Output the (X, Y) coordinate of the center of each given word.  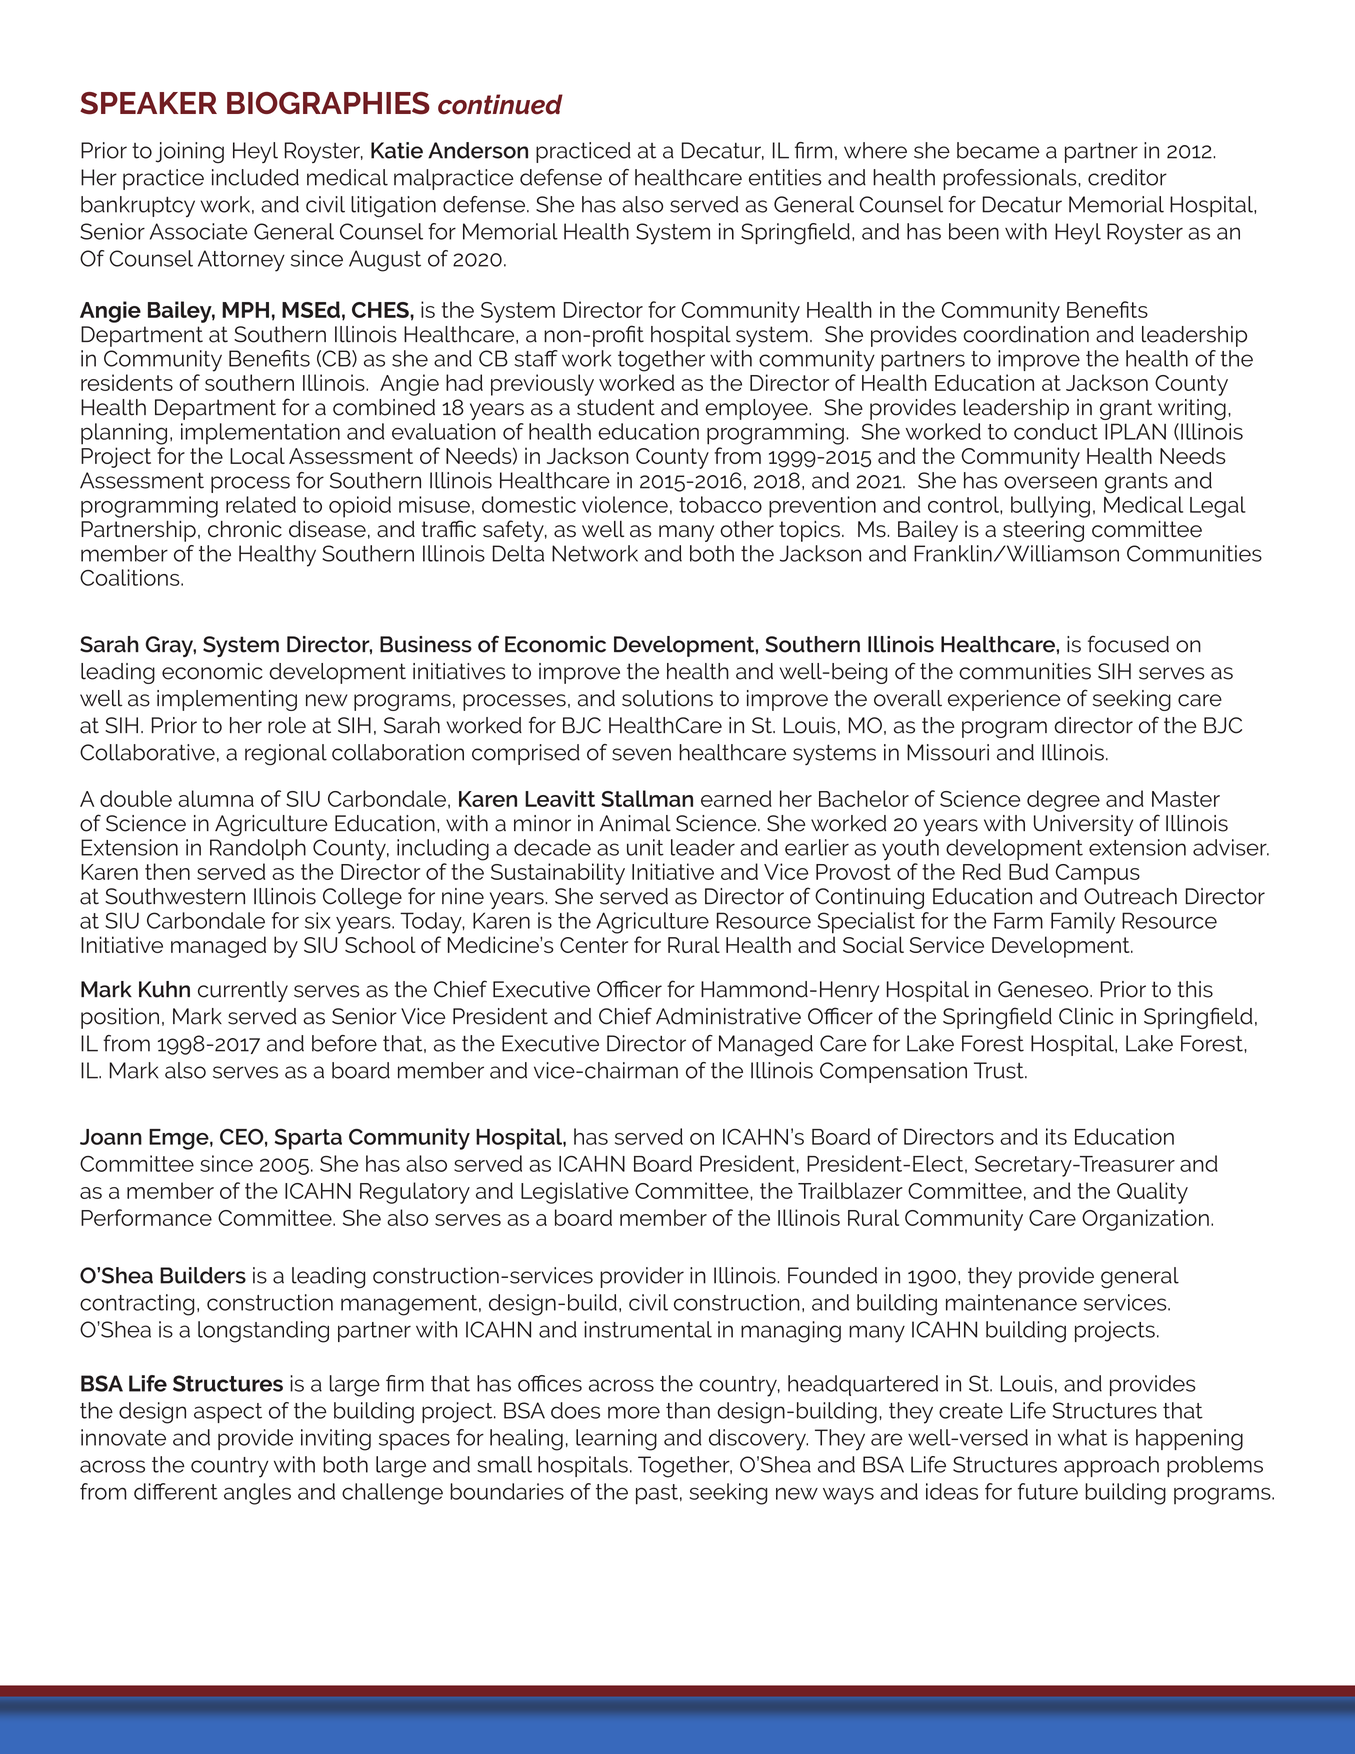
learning (616, 1440)
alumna (216, 798)
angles (257, 1494)
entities (785, 177)
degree (1063, 801)
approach (1111, 1466)
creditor (1127, 177)
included (255, 177)
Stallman (647, 798)
